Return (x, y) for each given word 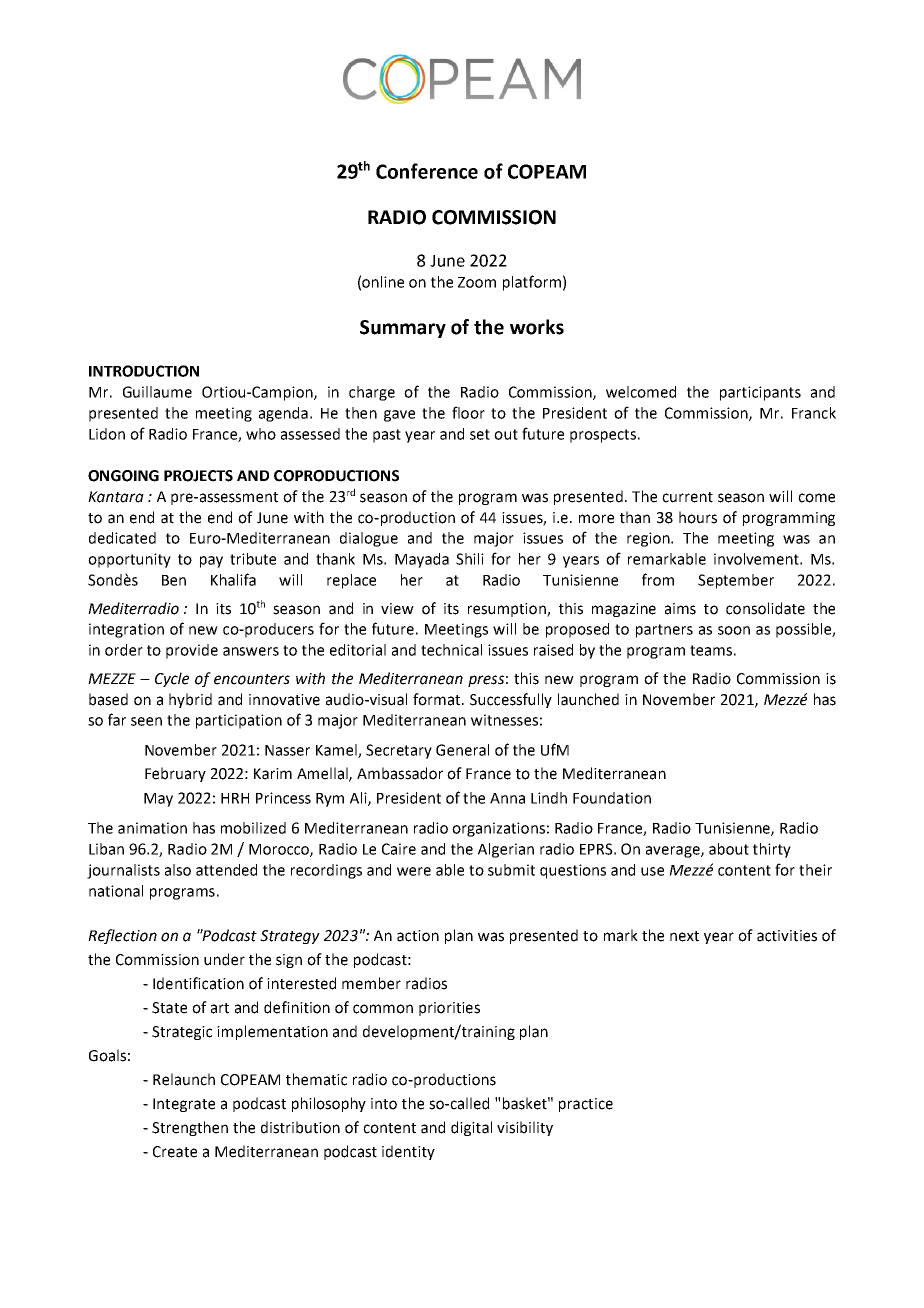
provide (192, 651)
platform (532, 283)
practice (586, 1105)
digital (471, 1128)
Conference (427, 171)
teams (711, 650)
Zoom (477, 282)
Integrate (184, 1105)
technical (451, 650)
